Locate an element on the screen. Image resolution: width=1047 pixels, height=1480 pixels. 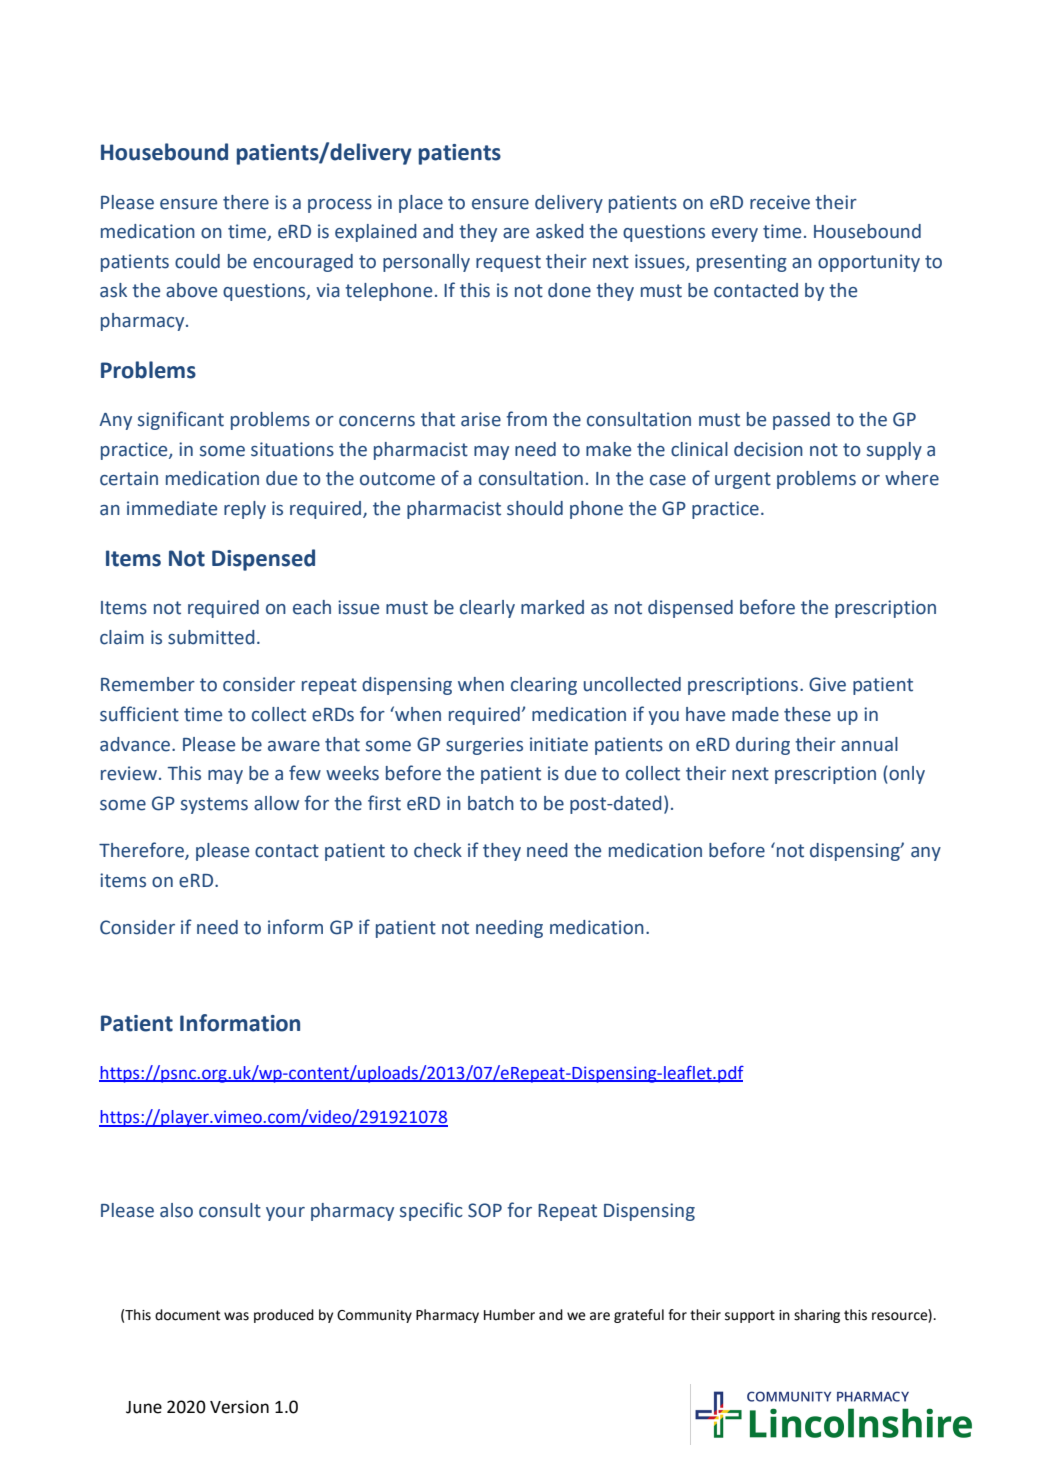
batch is located at coordinates (491, 803).
